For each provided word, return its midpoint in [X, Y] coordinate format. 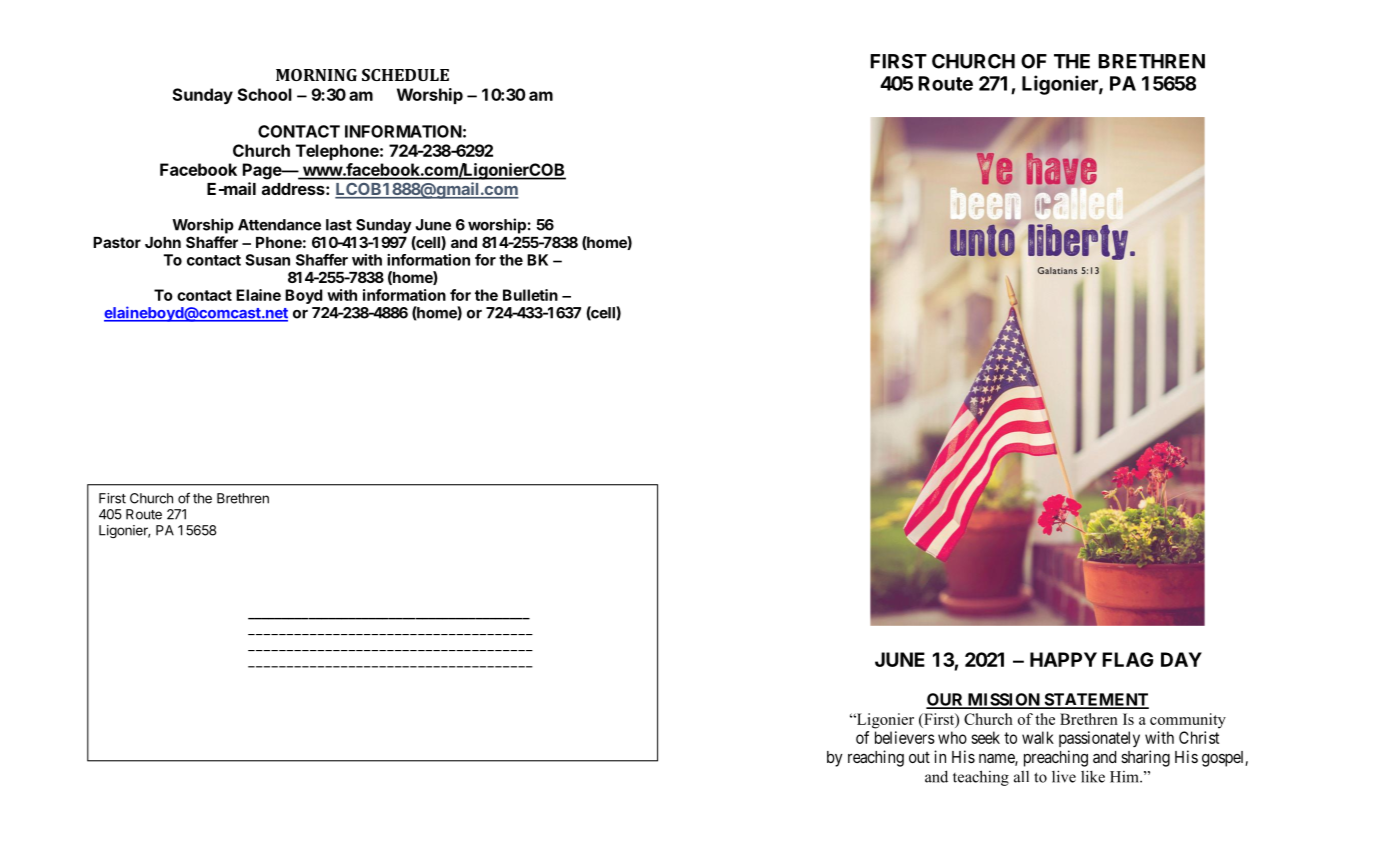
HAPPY [1063, 659]
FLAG [1127, 659]
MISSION [1003, 700]
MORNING [316, 75]
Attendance [279, 225]
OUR [946, 700]
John [163, 242]
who [952, 737]
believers [905, 737]
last [339, 225]
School [264, 94]
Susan [267, 260]
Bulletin [530, 295]
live [1064, 776]
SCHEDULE [405, 75]
